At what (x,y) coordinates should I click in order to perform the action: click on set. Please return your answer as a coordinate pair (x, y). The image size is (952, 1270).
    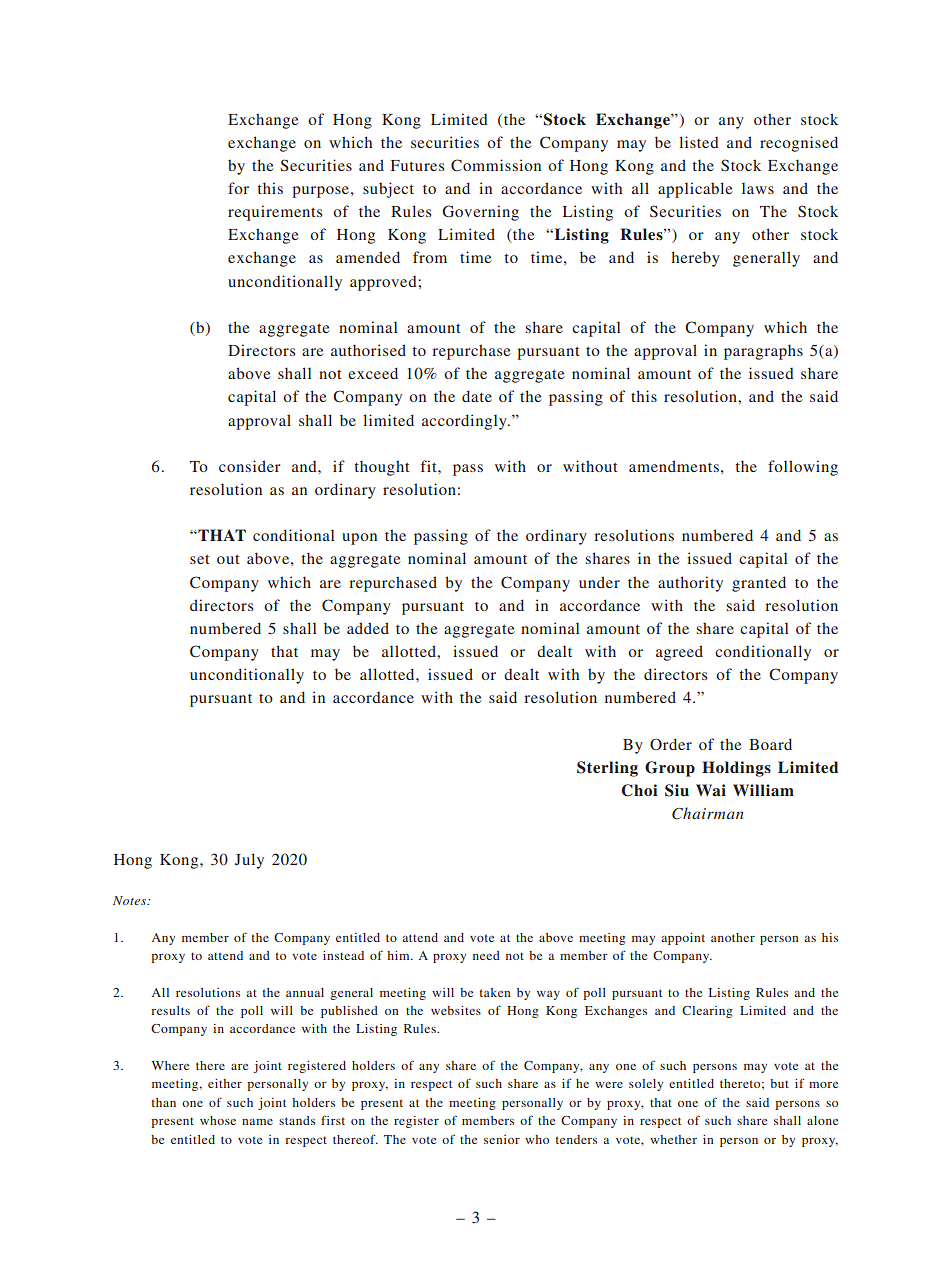
    Looking at the image, I should click on (200, 559).
